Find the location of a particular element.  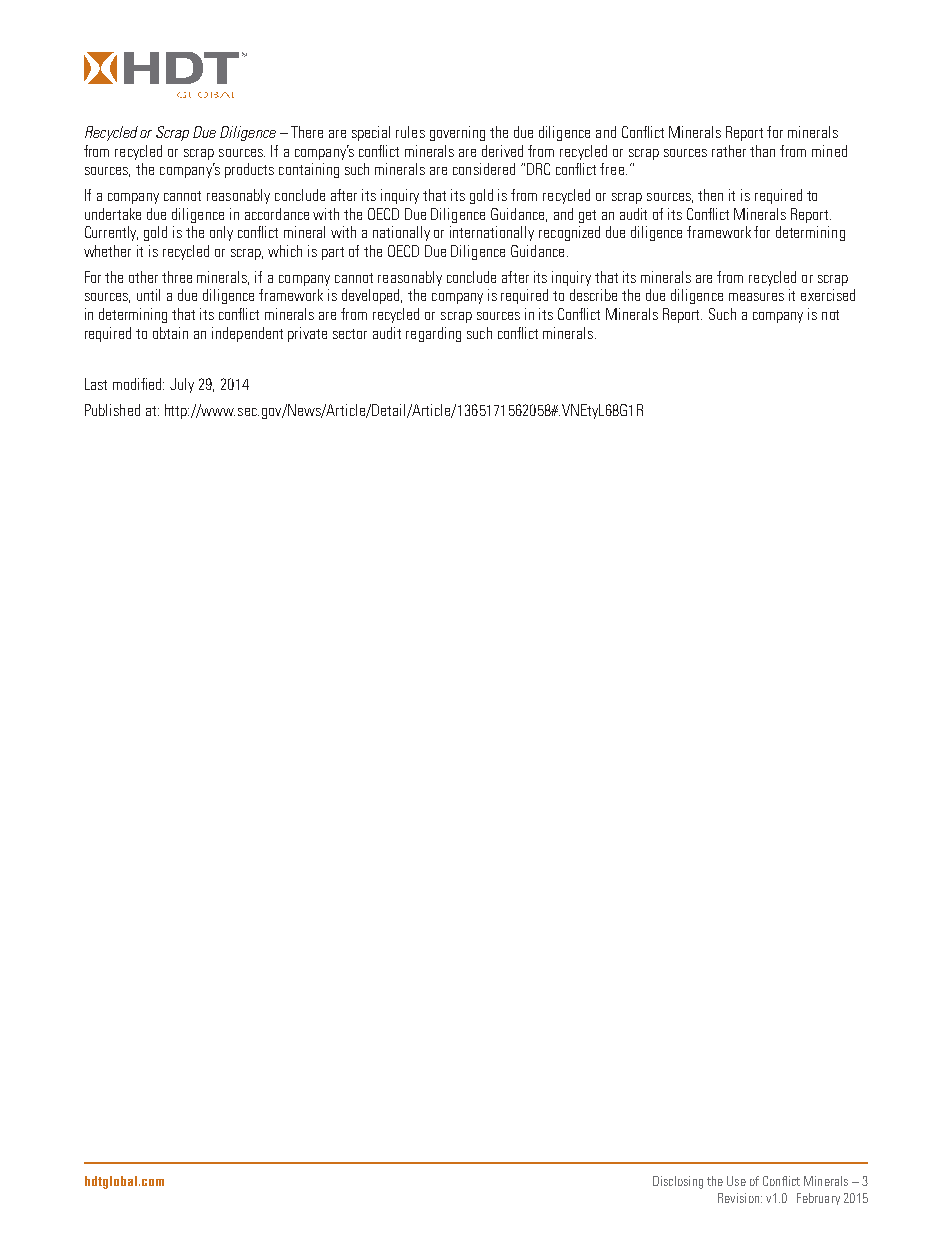

products is located at coordinates (249, 170).
